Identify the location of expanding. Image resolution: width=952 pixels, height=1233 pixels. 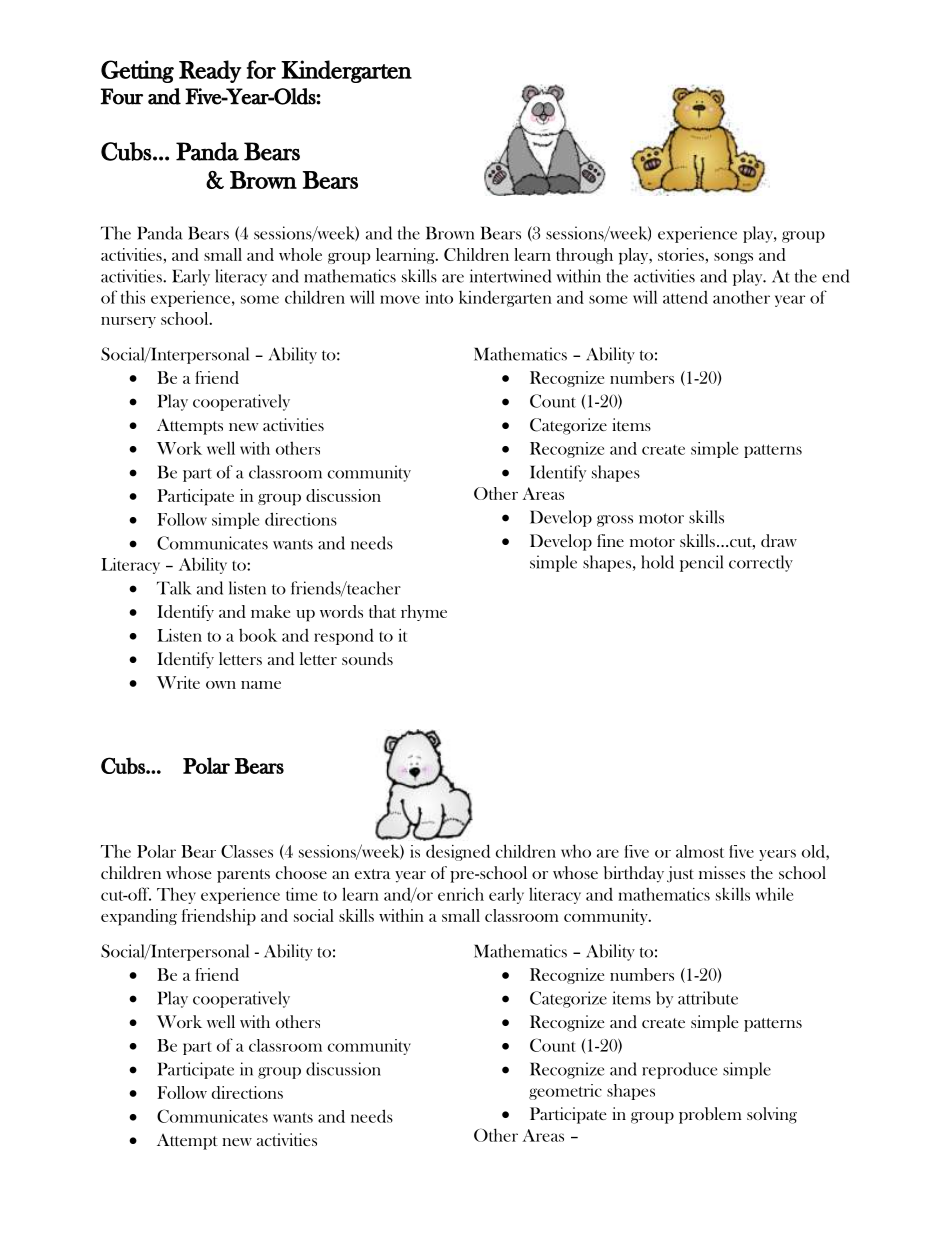
(139, 917).
